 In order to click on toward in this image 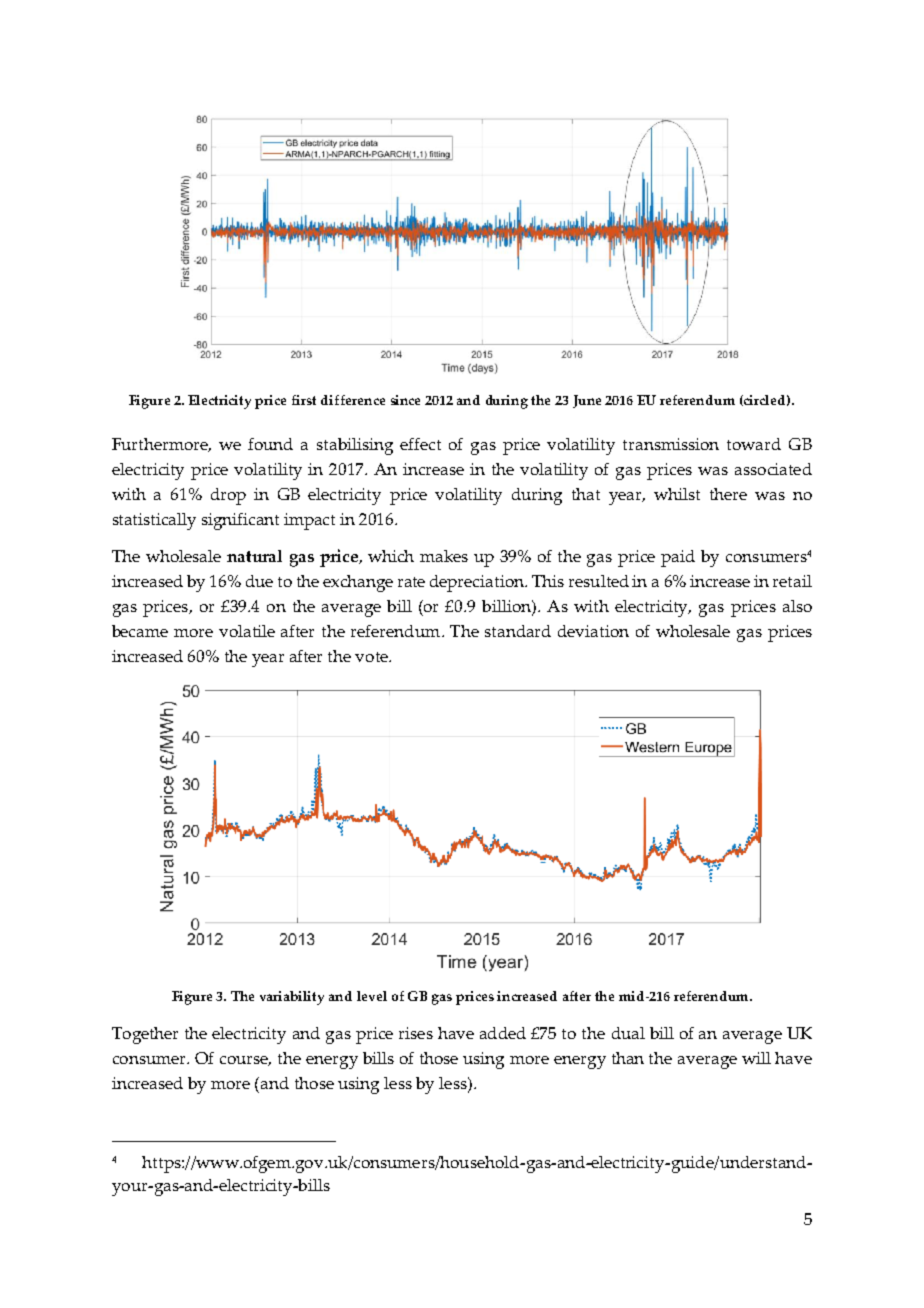, I will do `click(754, 444)`.
